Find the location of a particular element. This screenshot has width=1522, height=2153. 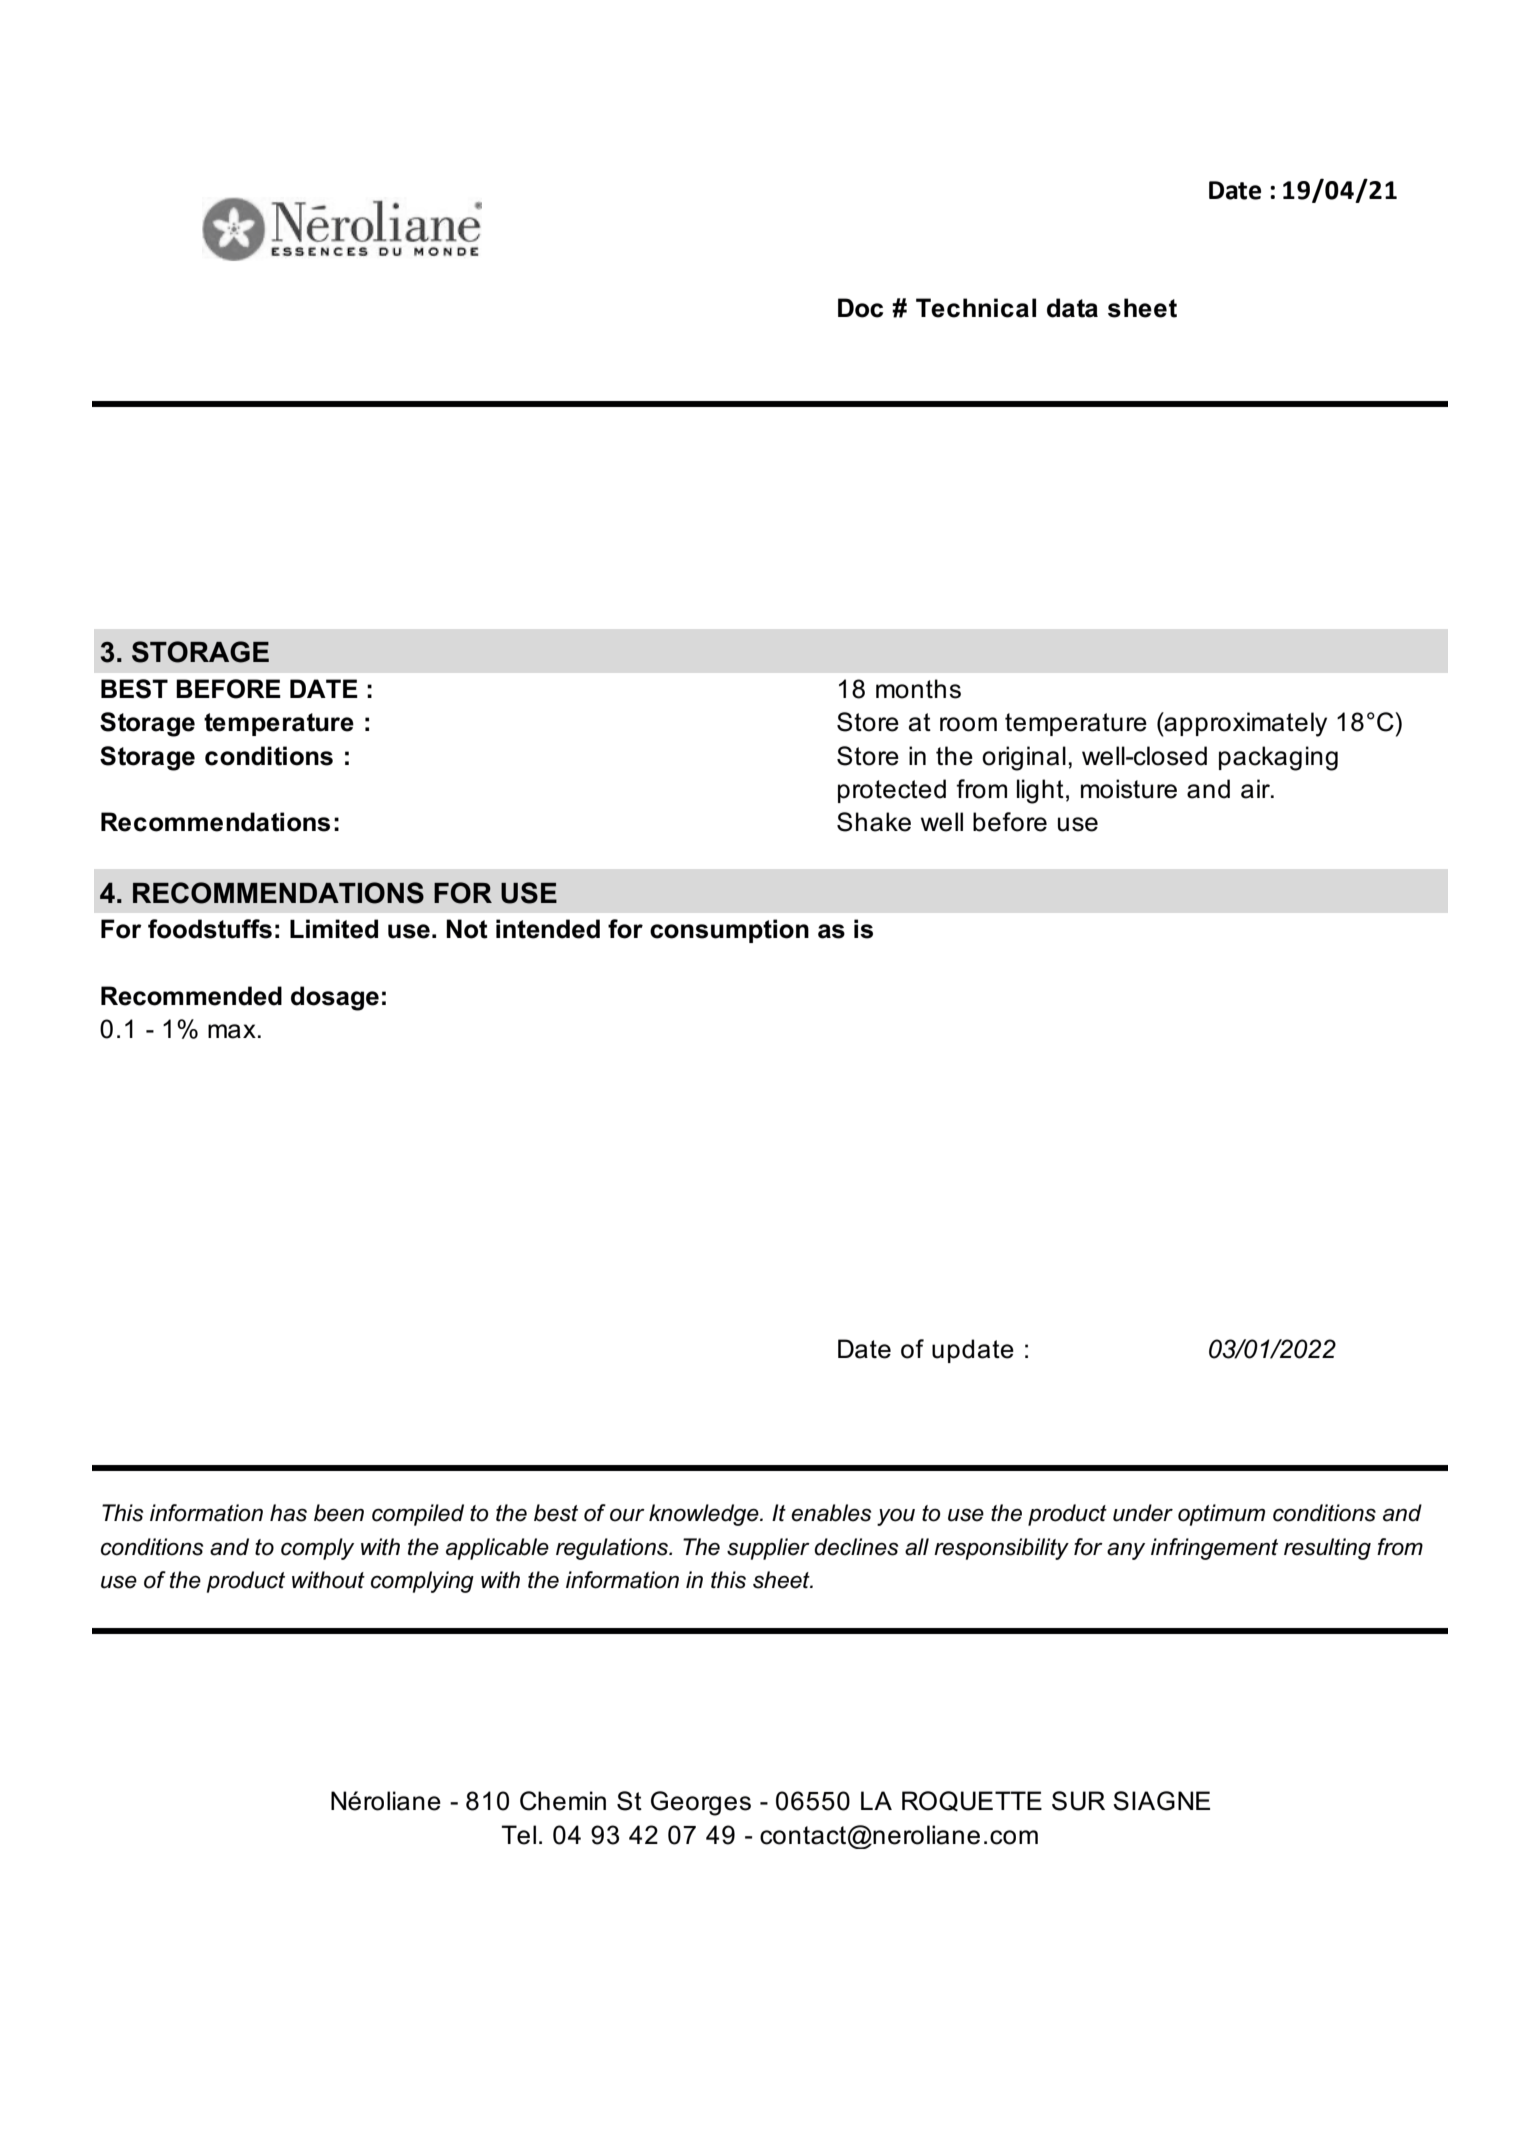

moisture is located at coordinates (1129, 789).
